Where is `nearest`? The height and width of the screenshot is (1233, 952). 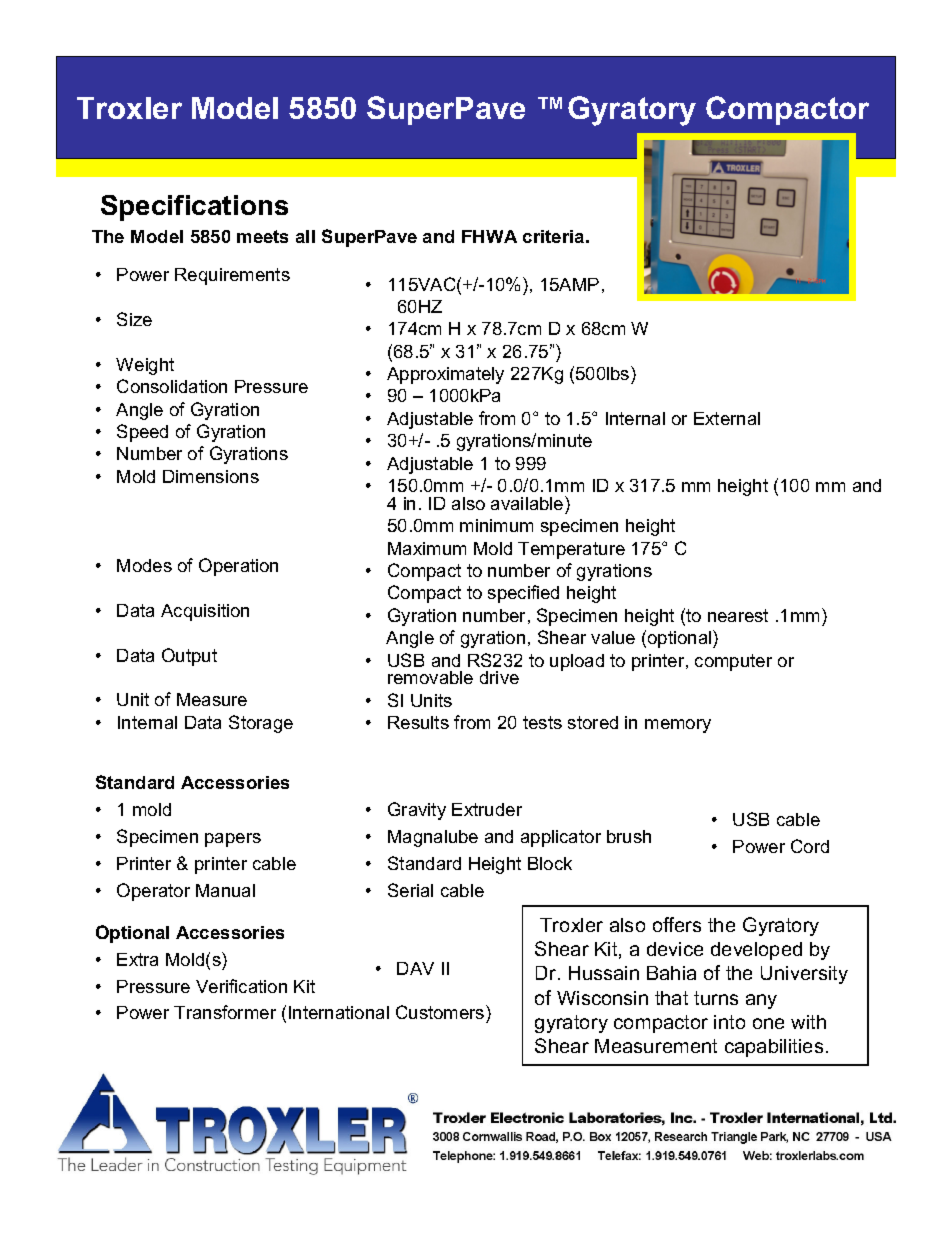
nearest is located at coordinates (738, 615).
